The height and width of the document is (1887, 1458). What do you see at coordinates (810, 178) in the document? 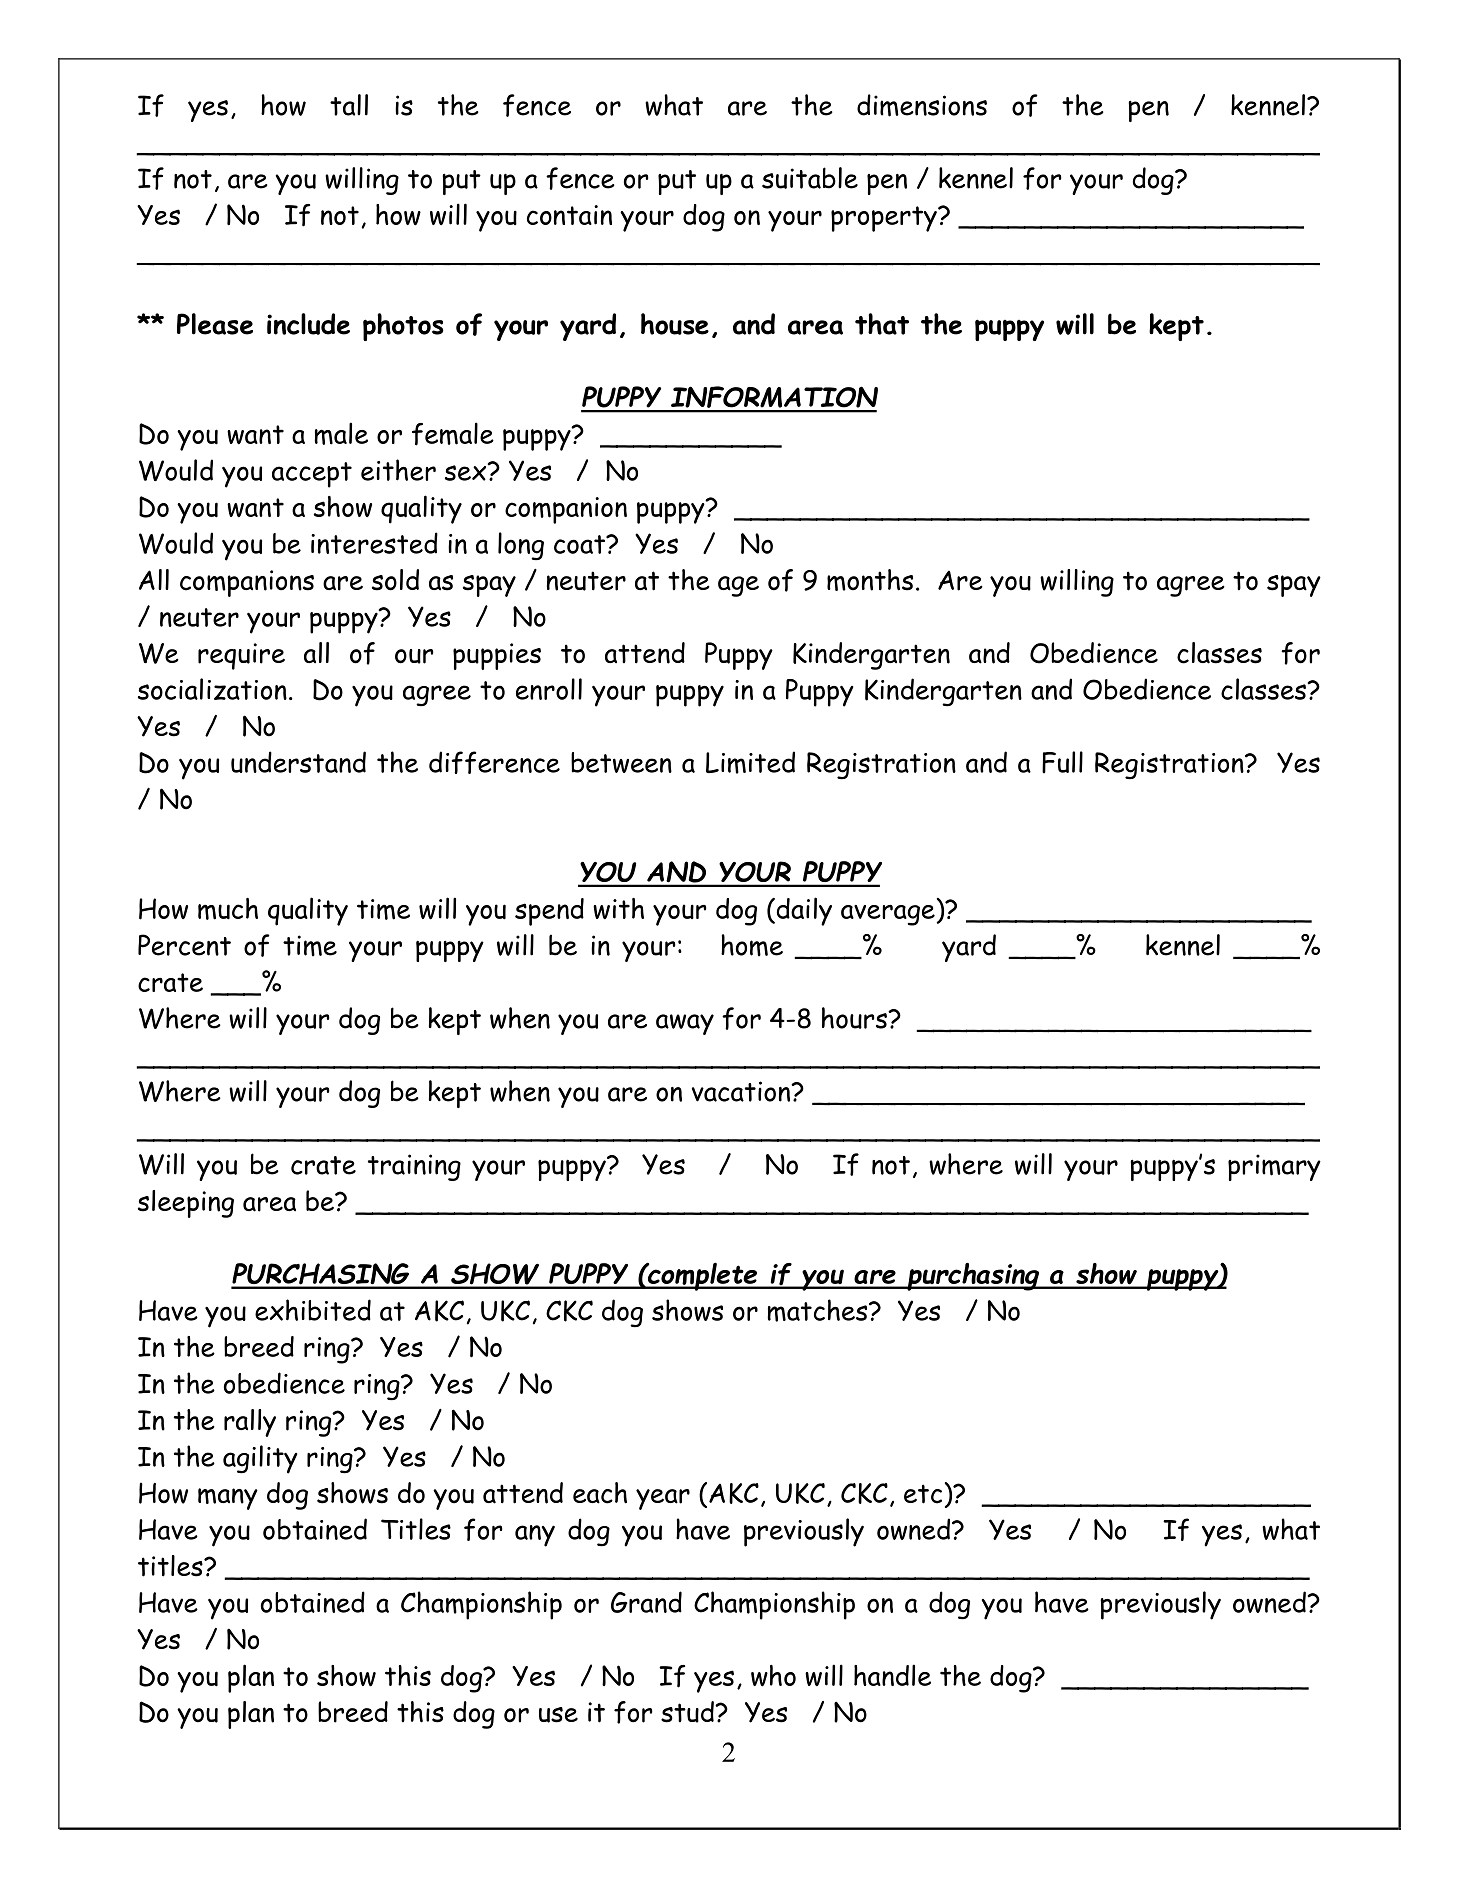
I see `suitable` at bounding box center [810, 178].
